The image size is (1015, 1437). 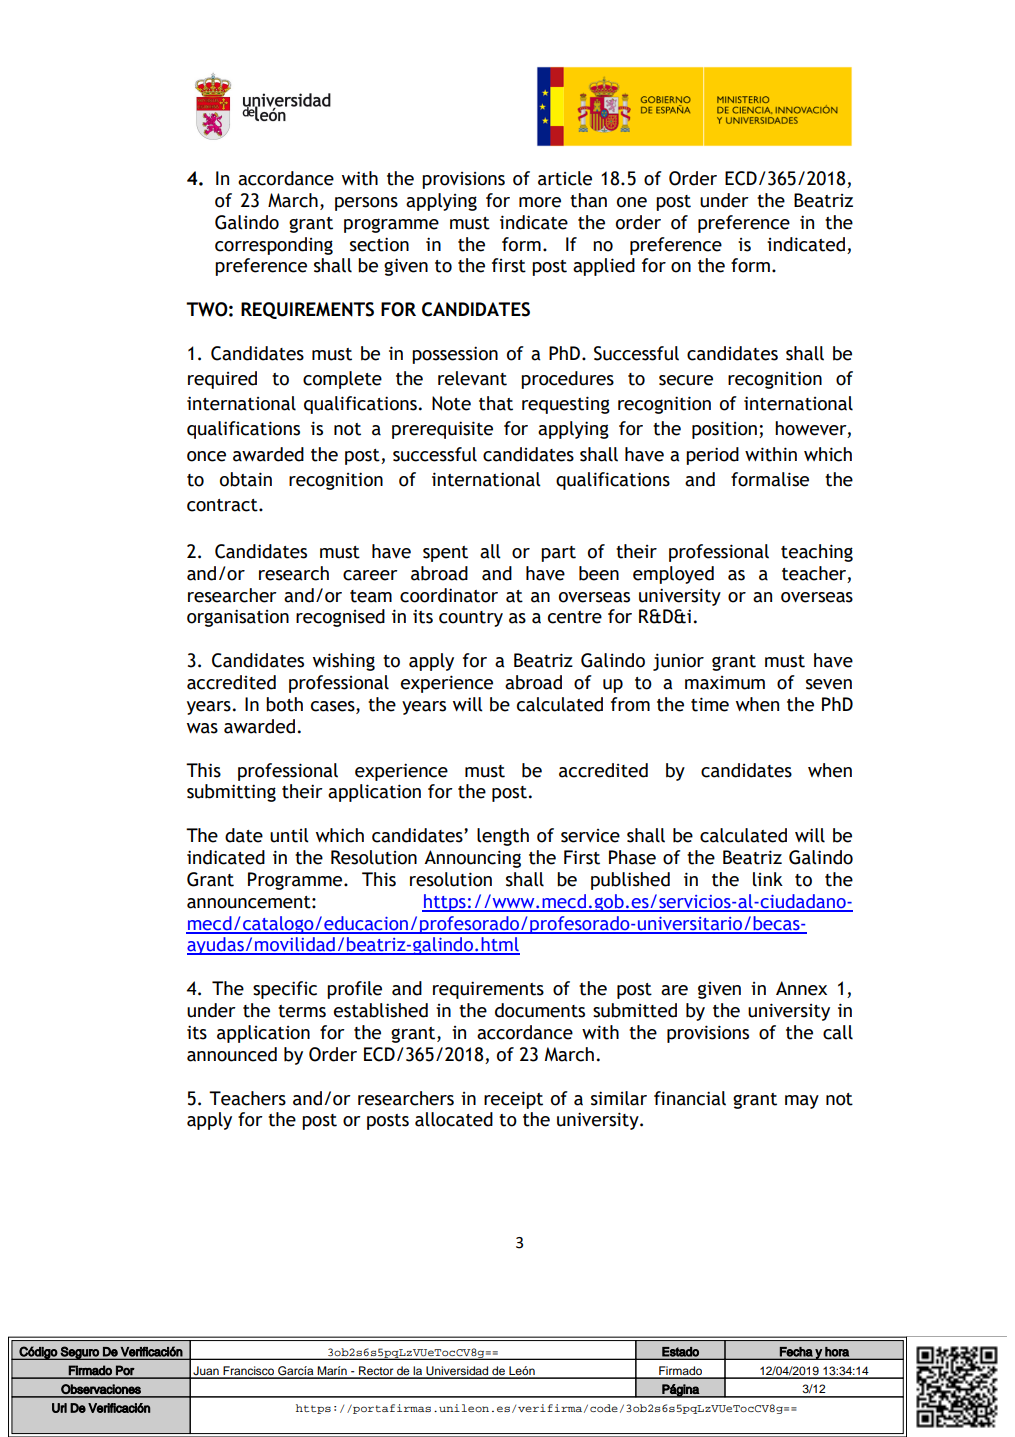 What do you see at coordinates (238, 618) in the image?
I see `organisation` at bounding box center [238, 618].
